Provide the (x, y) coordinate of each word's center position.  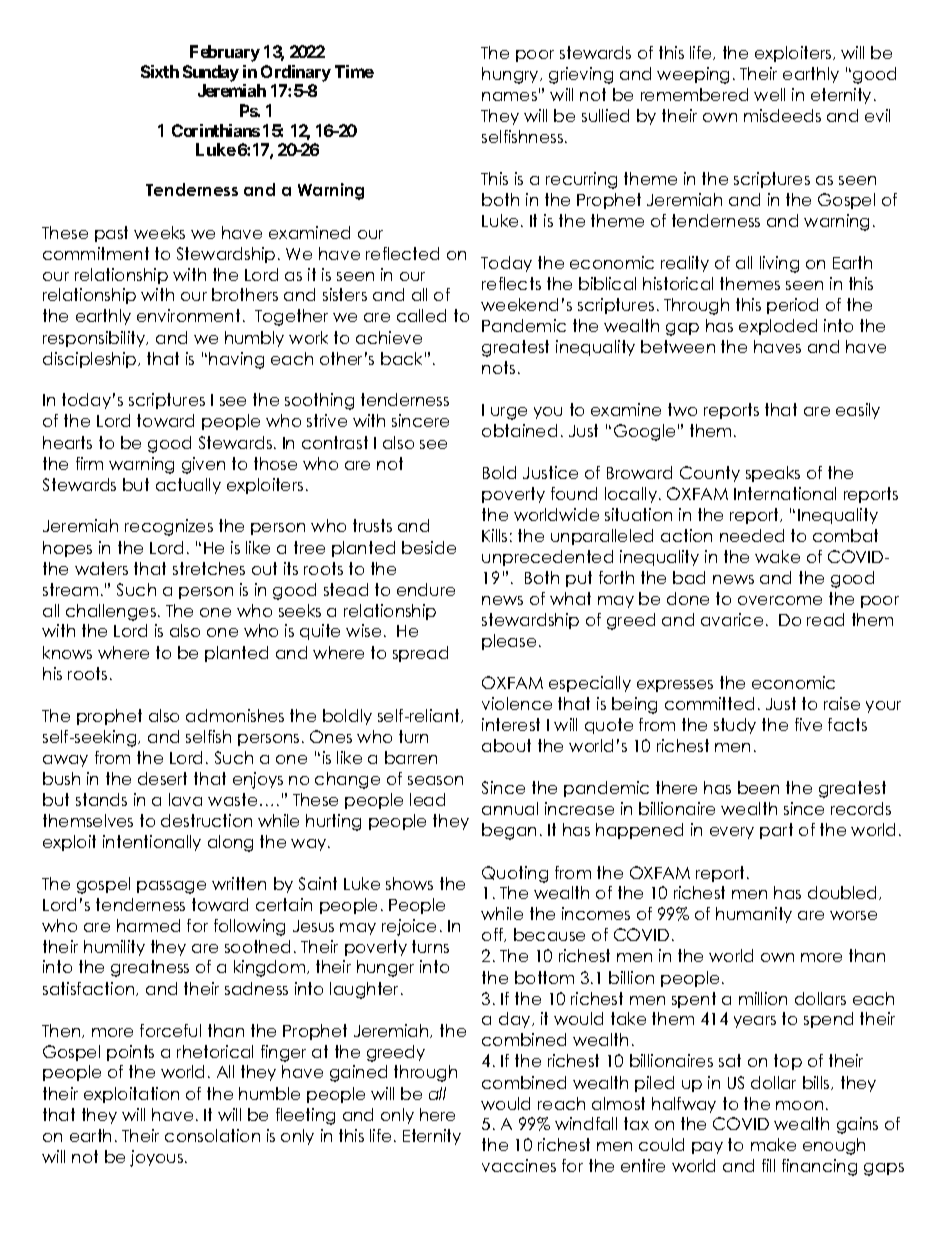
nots (498, 367)
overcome (780, 600)
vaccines (519, 1165)
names (509, 96)
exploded (778, 327)
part (776, 831)
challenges (111, 612)
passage (171, 887)
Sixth (160, 71)
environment (188, 315)
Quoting (515, 874)
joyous (158, 1158)
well (769, 94)
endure (426, 589)
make (773, 1144)
